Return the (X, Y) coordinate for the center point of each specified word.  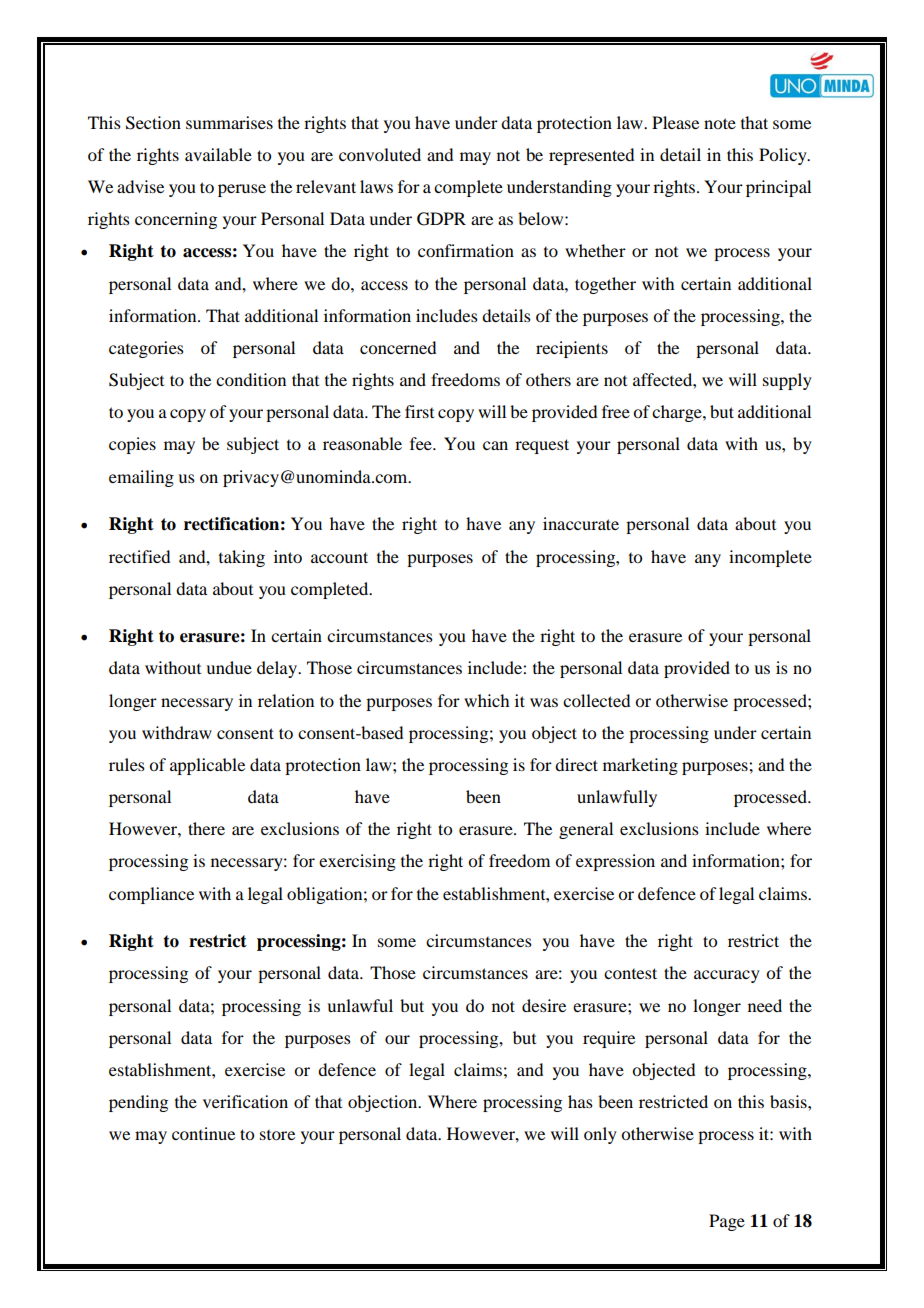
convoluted (380, 154)
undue (229, 667)
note (720, 123)
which (486, 700)
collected (596, 700)
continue (203, 1133)
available (218, 154)
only (600, 1135)
